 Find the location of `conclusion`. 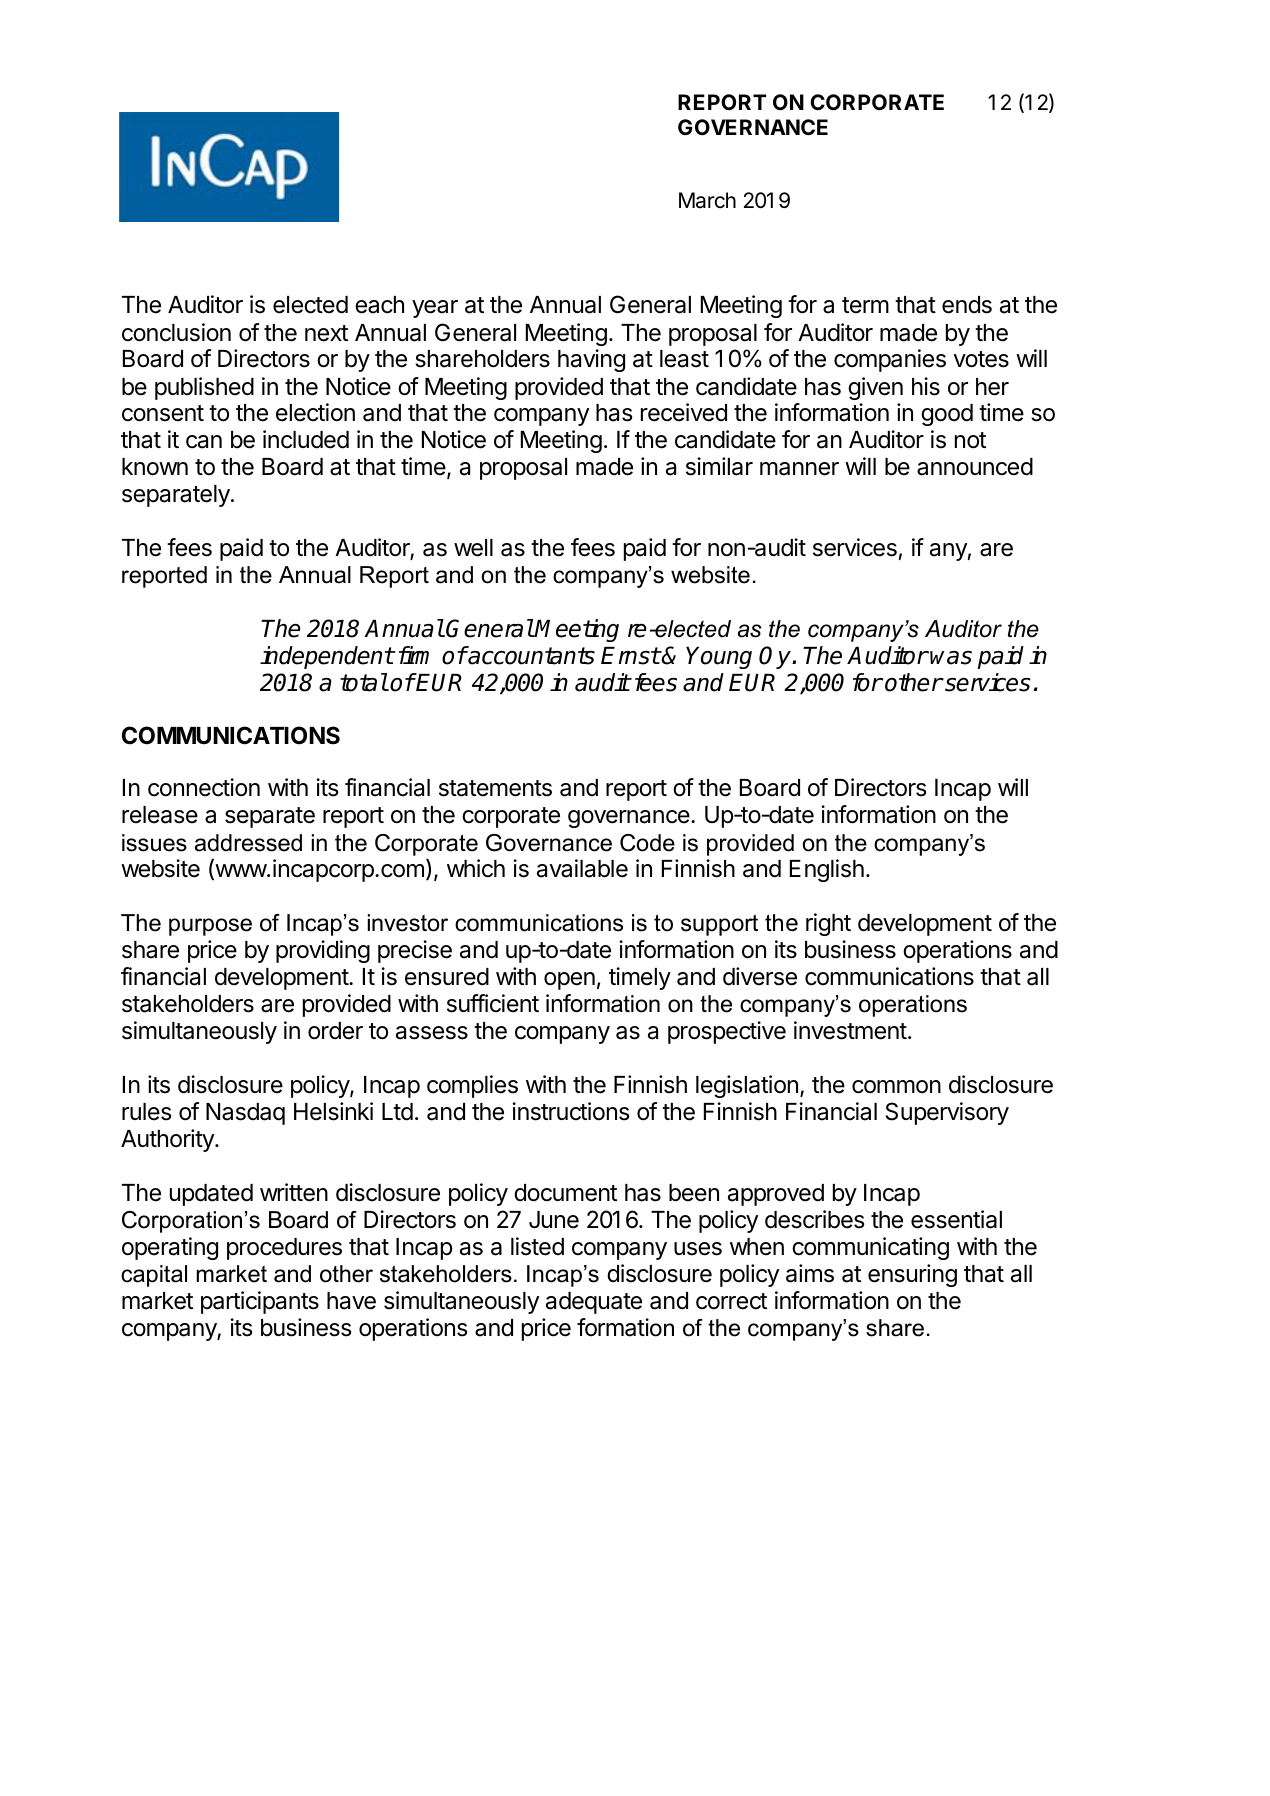

conclusion is located at coordinates (176, 332).
